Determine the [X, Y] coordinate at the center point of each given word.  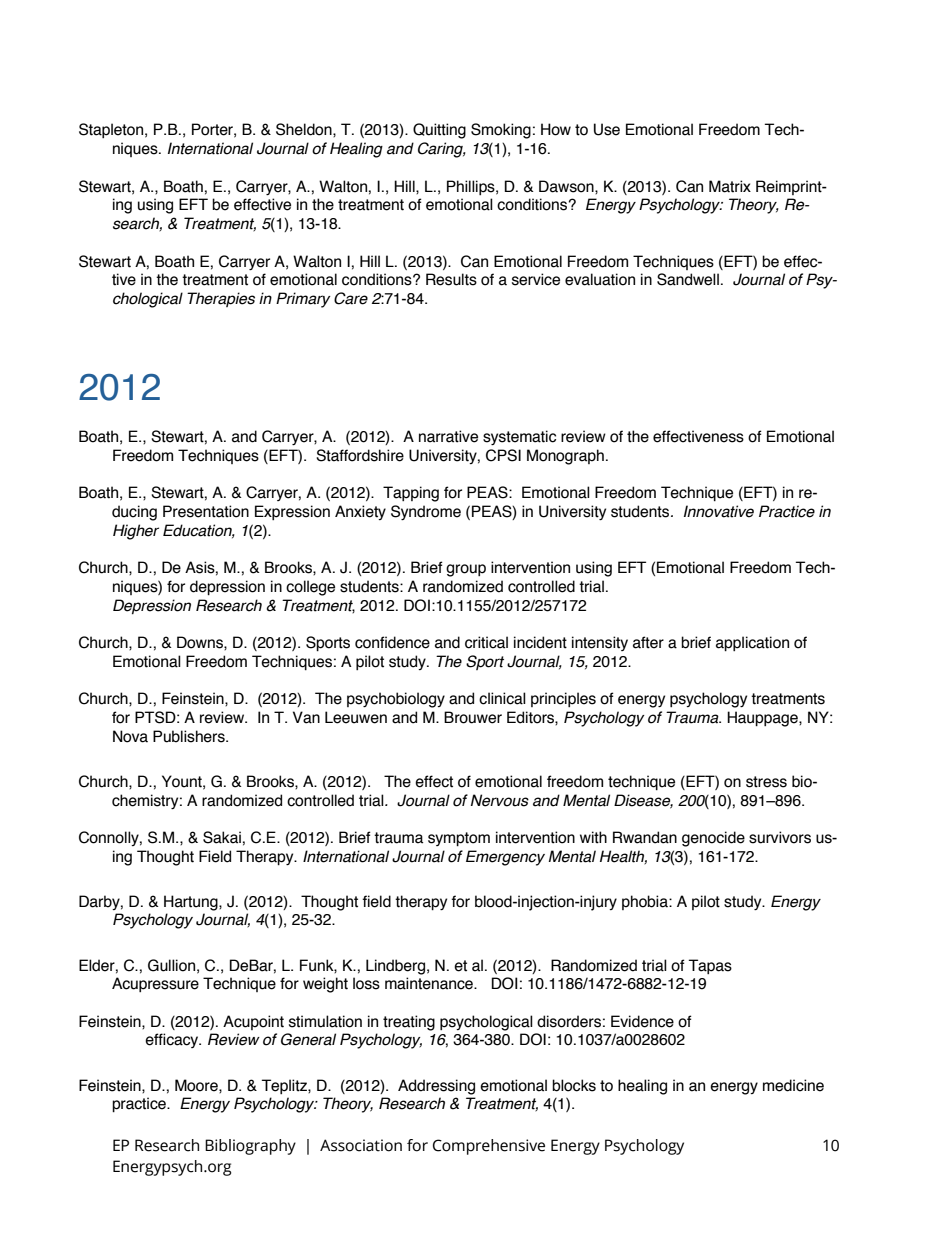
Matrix [730, 186]
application [752, 643]
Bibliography [250, 1147]
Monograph [565, 457]
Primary [303, 300]
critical [486, 642]
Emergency [505, 858]
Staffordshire [360, 455]
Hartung [192, 903]
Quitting [439, 131]
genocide [713, 839]
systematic [519, 437]
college [310, 588]
